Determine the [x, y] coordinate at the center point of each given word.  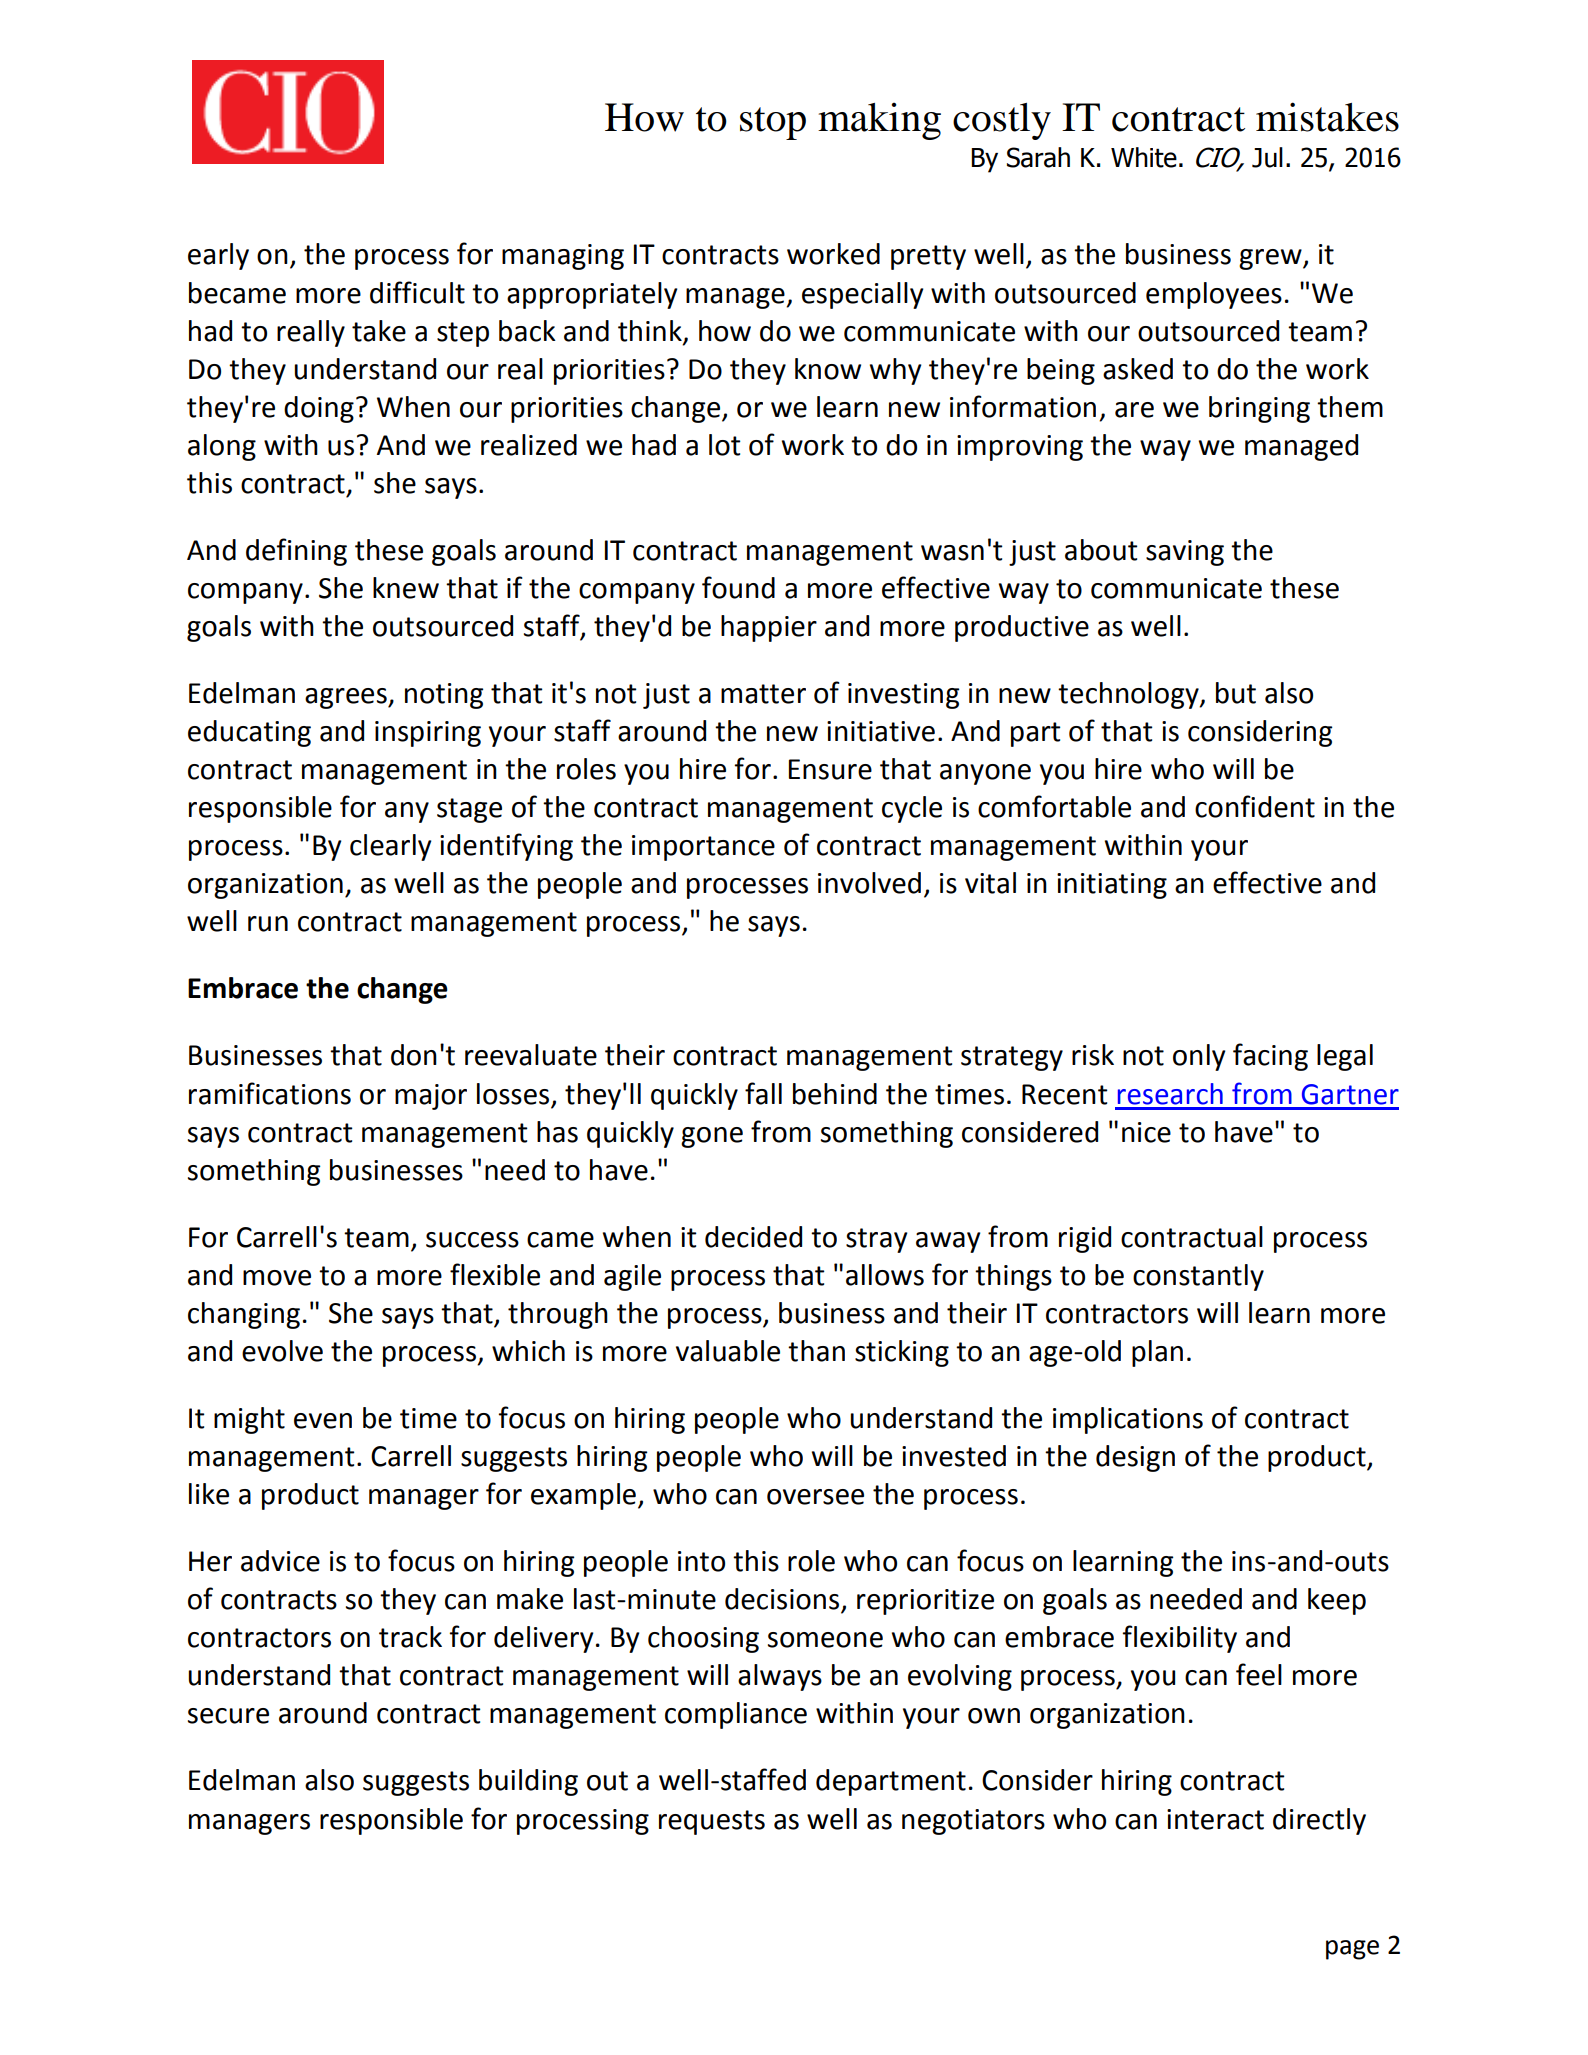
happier [769, 628]
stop [773, 123]
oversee [815, 1497]
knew [406, 588]
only [1199, 1057]
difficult [417, 292]
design [1135, 1458]
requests [712, 1822]
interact [1215, 1819]
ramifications [270, 1093]
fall [763, 1093]
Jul [1267, 157]
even [323, 1421]
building [528, 1782]
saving [1185, 553]
